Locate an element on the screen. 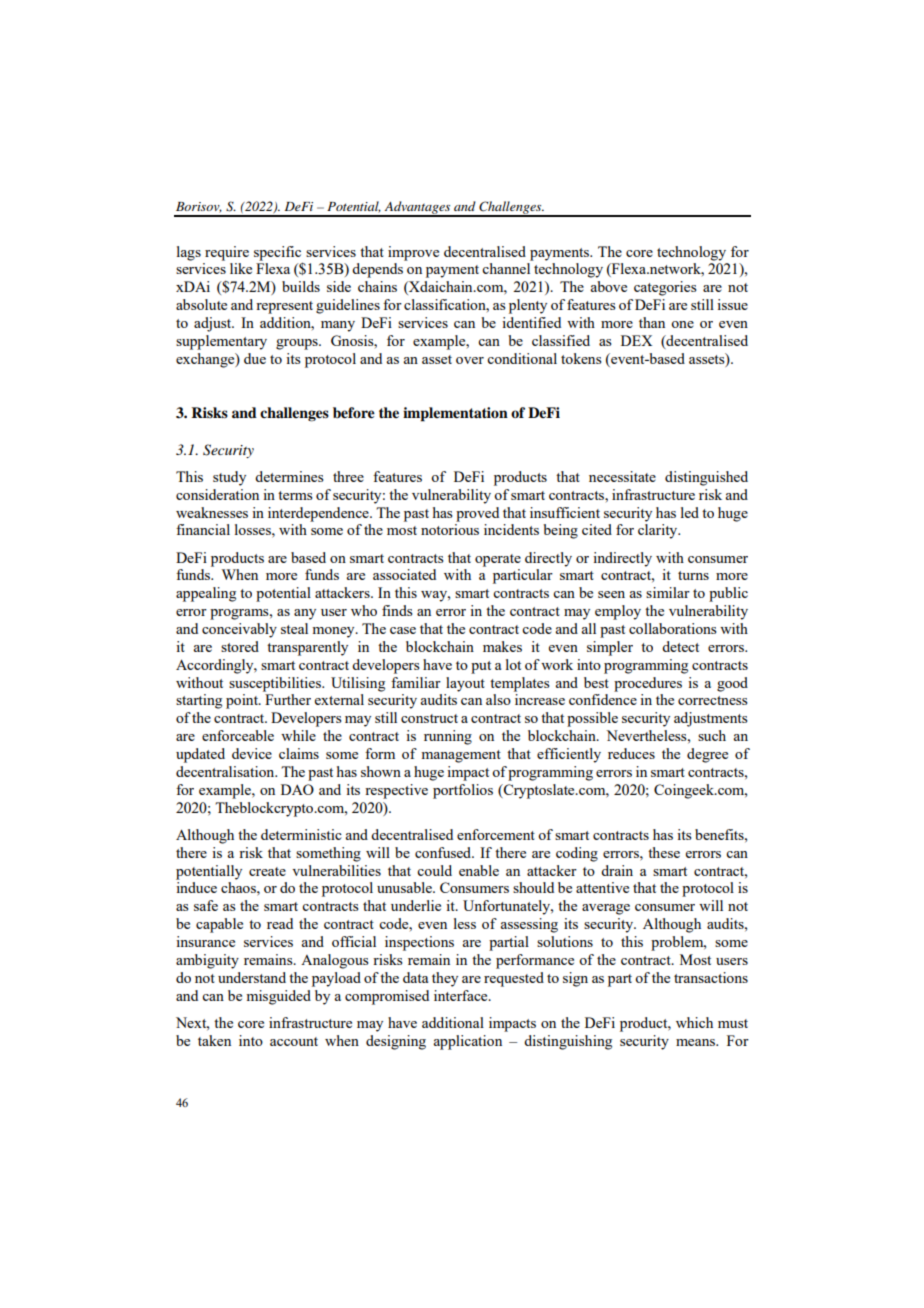 The height and width of the screenshot is (1308, 924). interface is located at coordinates (462, 995).
